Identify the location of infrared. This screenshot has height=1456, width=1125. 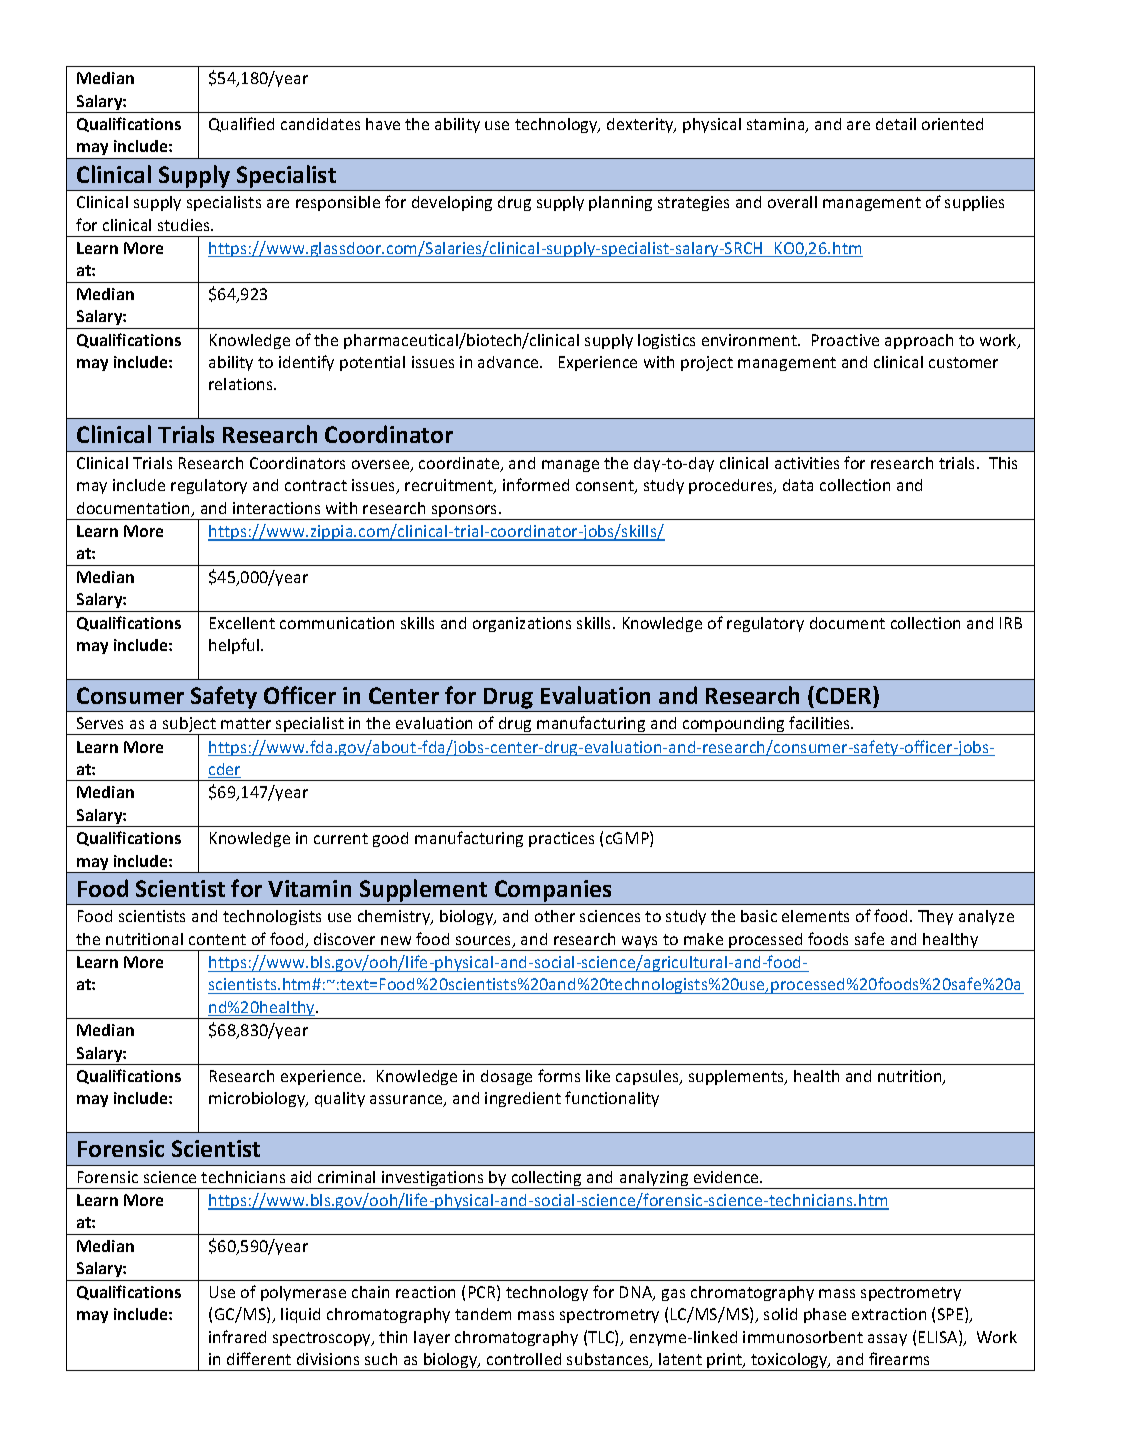
(237, 1336).
